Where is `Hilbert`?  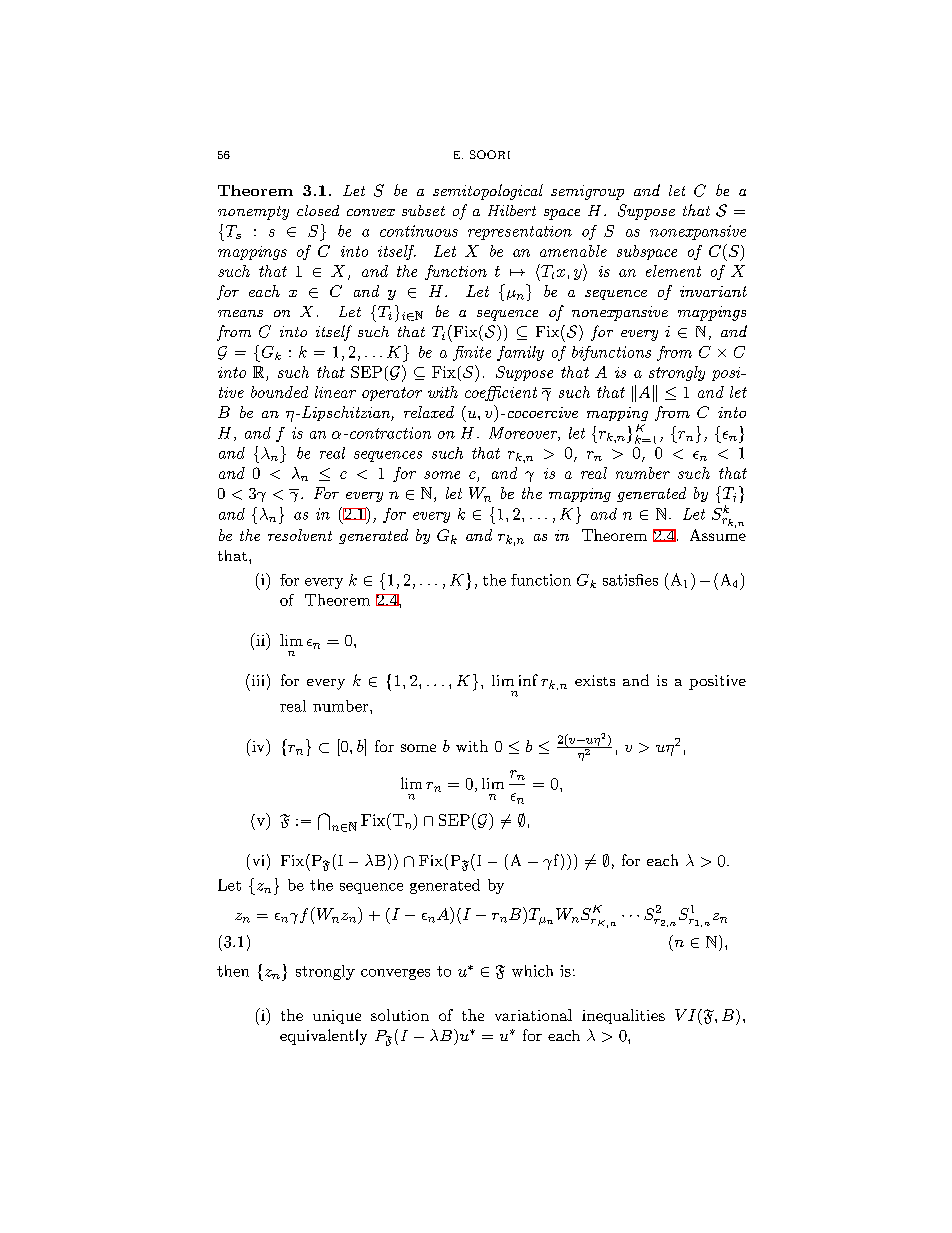 Hilbert is located at coordinates (512, 210).
